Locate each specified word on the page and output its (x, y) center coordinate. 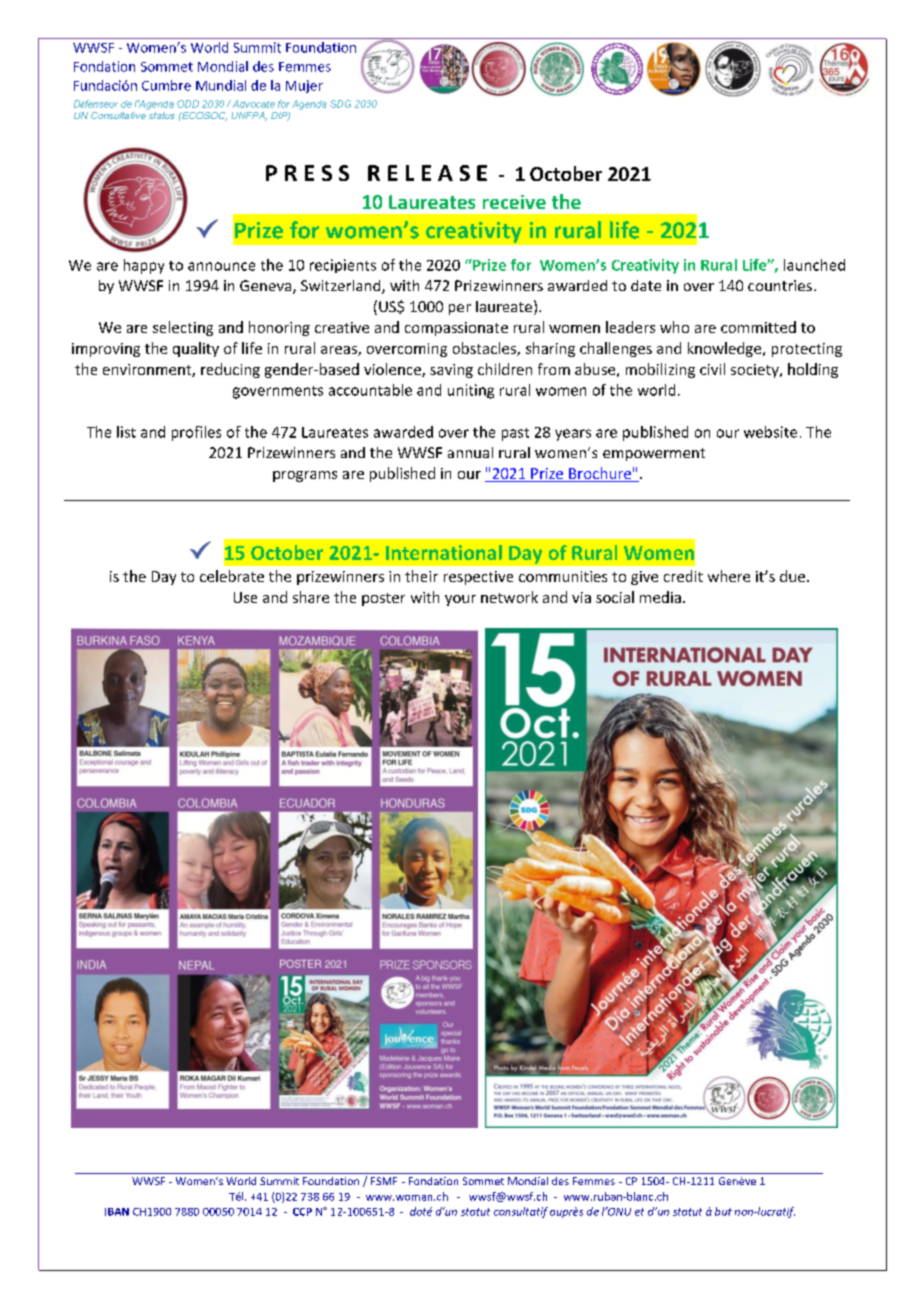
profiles (196, 433)
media (660, 597)
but (723, 1211)
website (770, 432)
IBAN (117, 1212)
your (460, 600)
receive (514, 202)
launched (814, 265)
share (311, 597)
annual (470, 452)
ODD (188, 104)
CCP (302, 1212)
